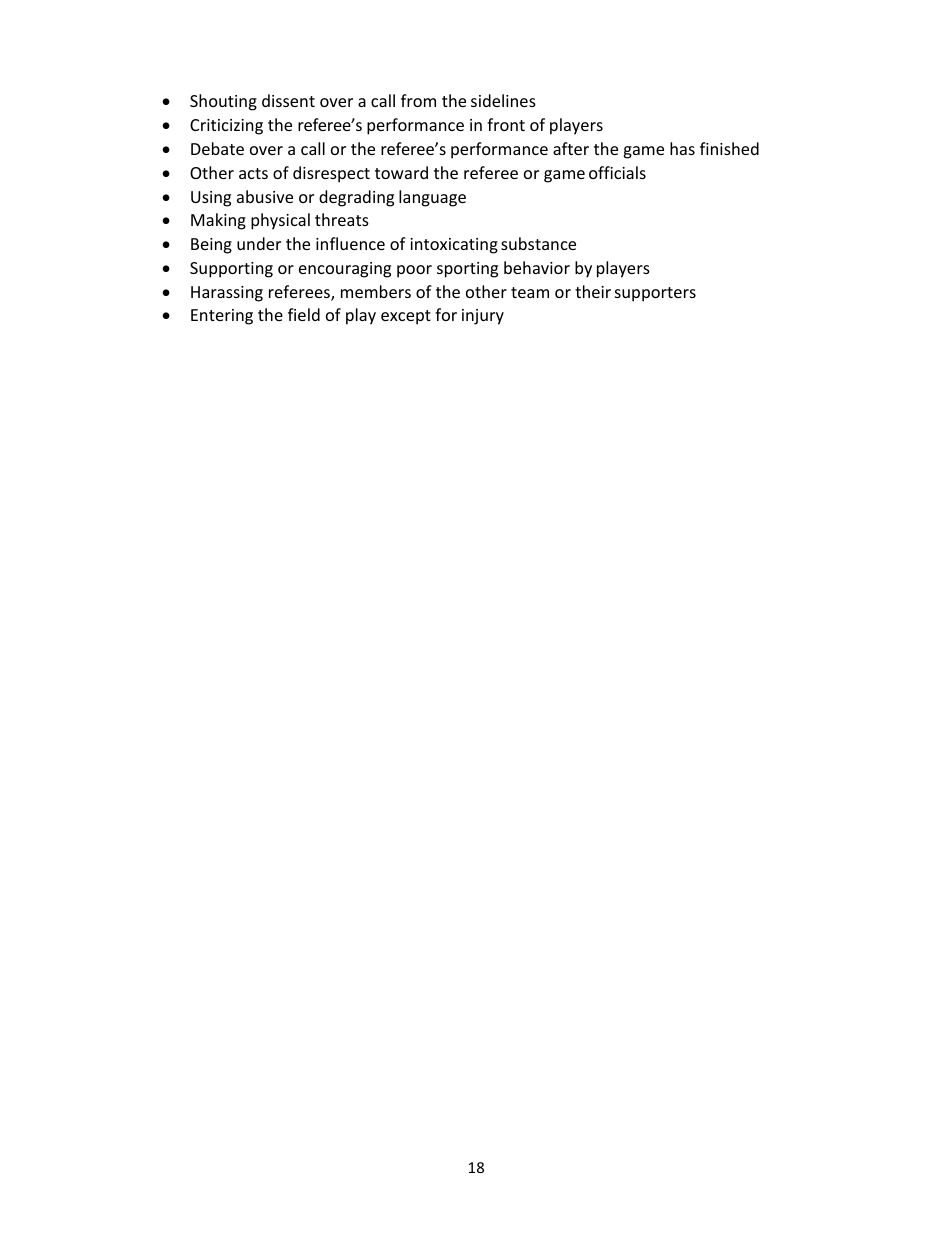 The height and width of the screenshot is (1233, 952). Describe the element at coordinates (304, 314) in the screenshot. I see `field` at that location.
